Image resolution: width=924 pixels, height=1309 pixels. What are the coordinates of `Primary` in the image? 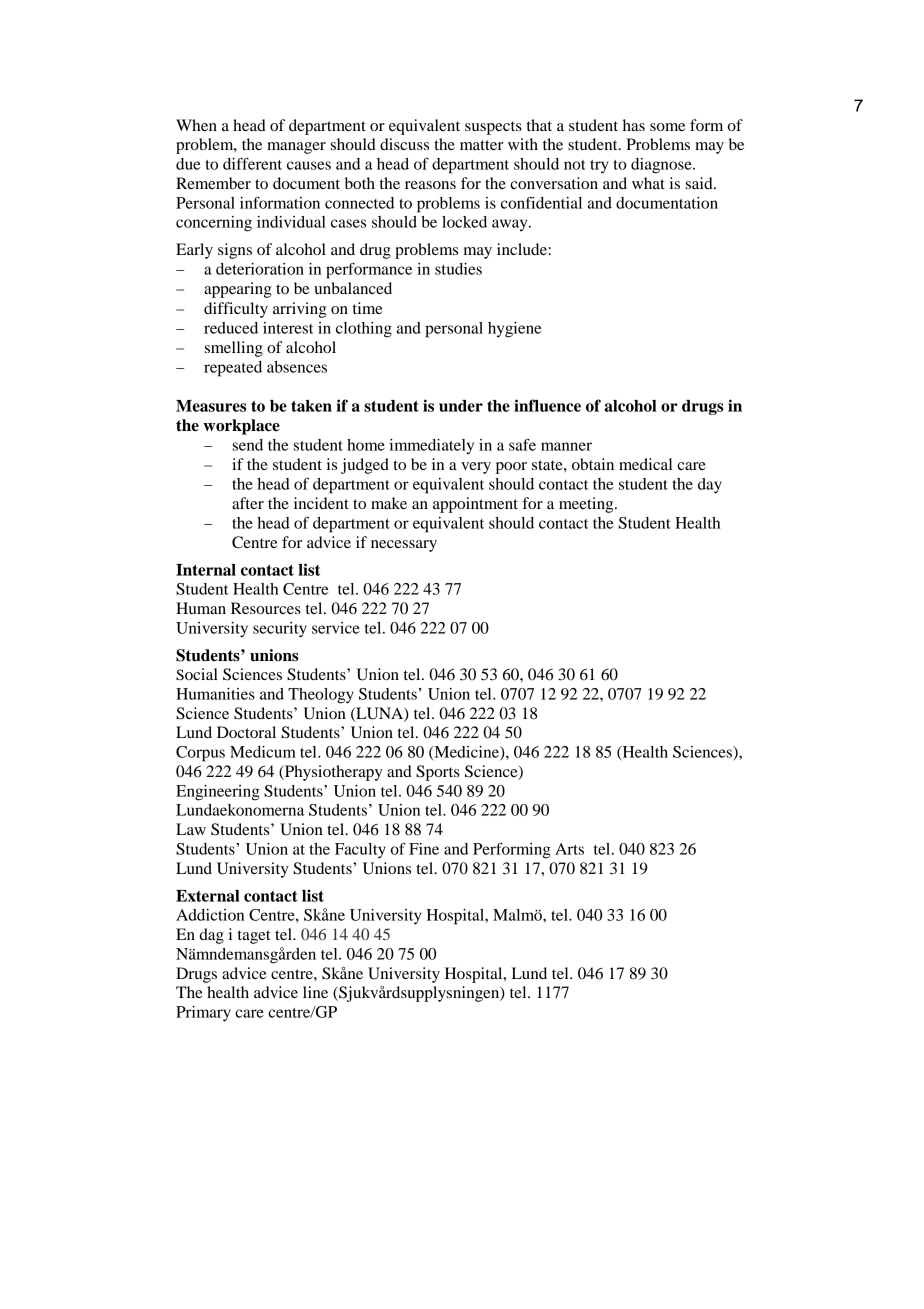 It's located at (203, 1014).
